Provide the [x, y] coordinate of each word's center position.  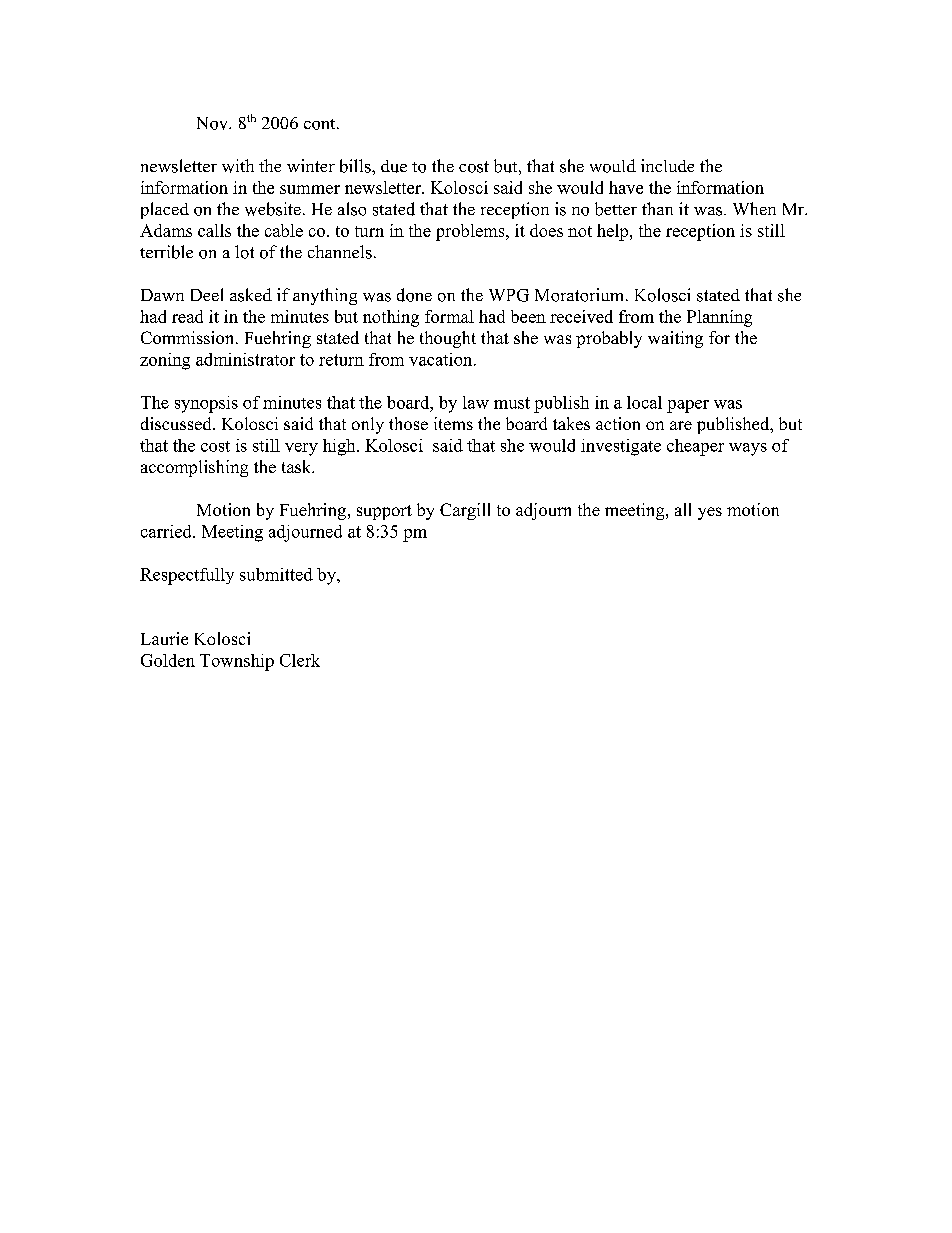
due [394, 166]
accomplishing [194, 468]
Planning [719, 318]
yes [710, 513]
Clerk [300, 660]
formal [449, 316]
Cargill [465, 511]
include [667, 165]
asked [251, 295]
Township [237, 662]
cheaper [695, 447]
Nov [213, 123]
